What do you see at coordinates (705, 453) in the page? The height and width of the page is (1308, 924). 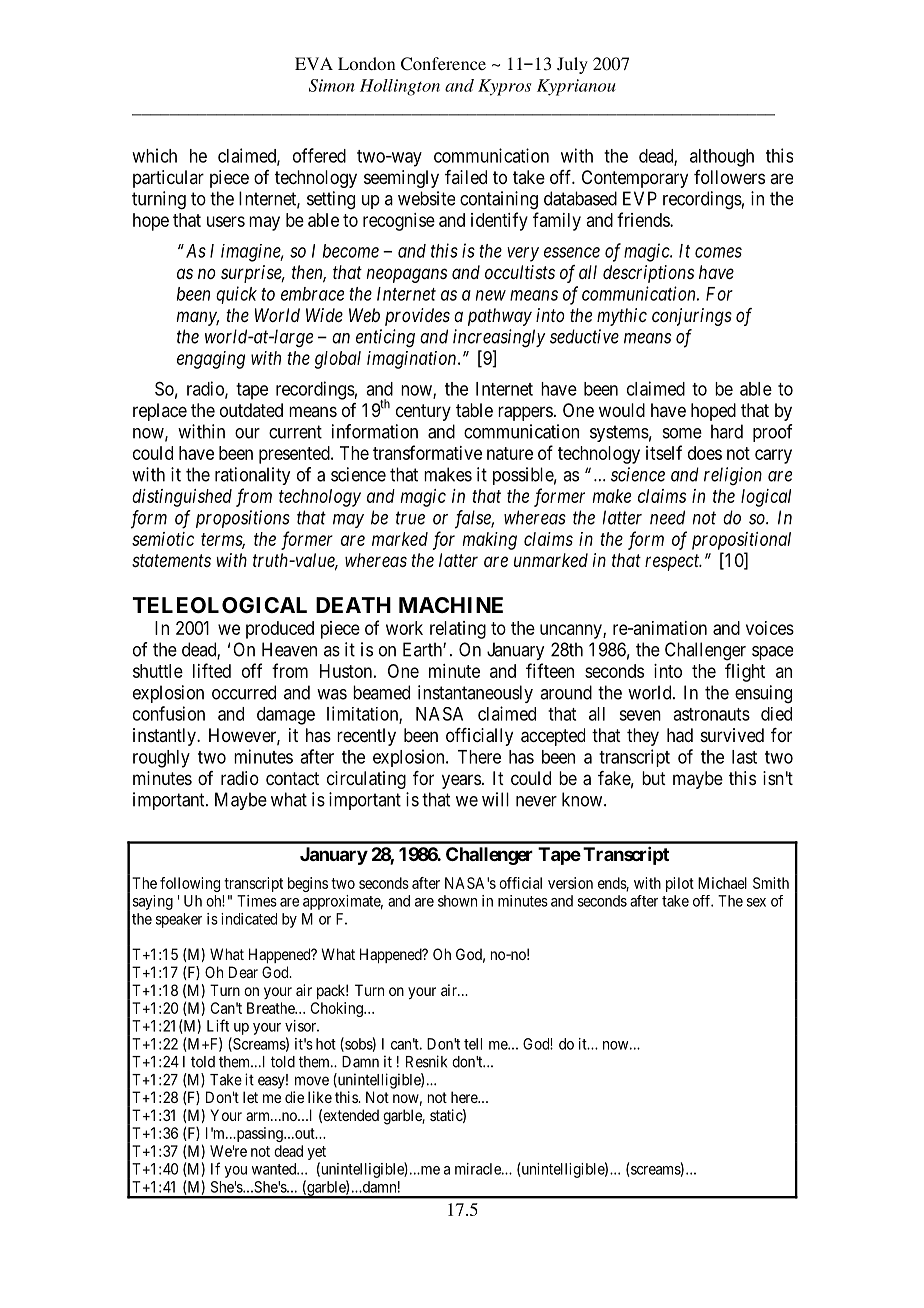 I see `does` at bounding box center [705, 453].
